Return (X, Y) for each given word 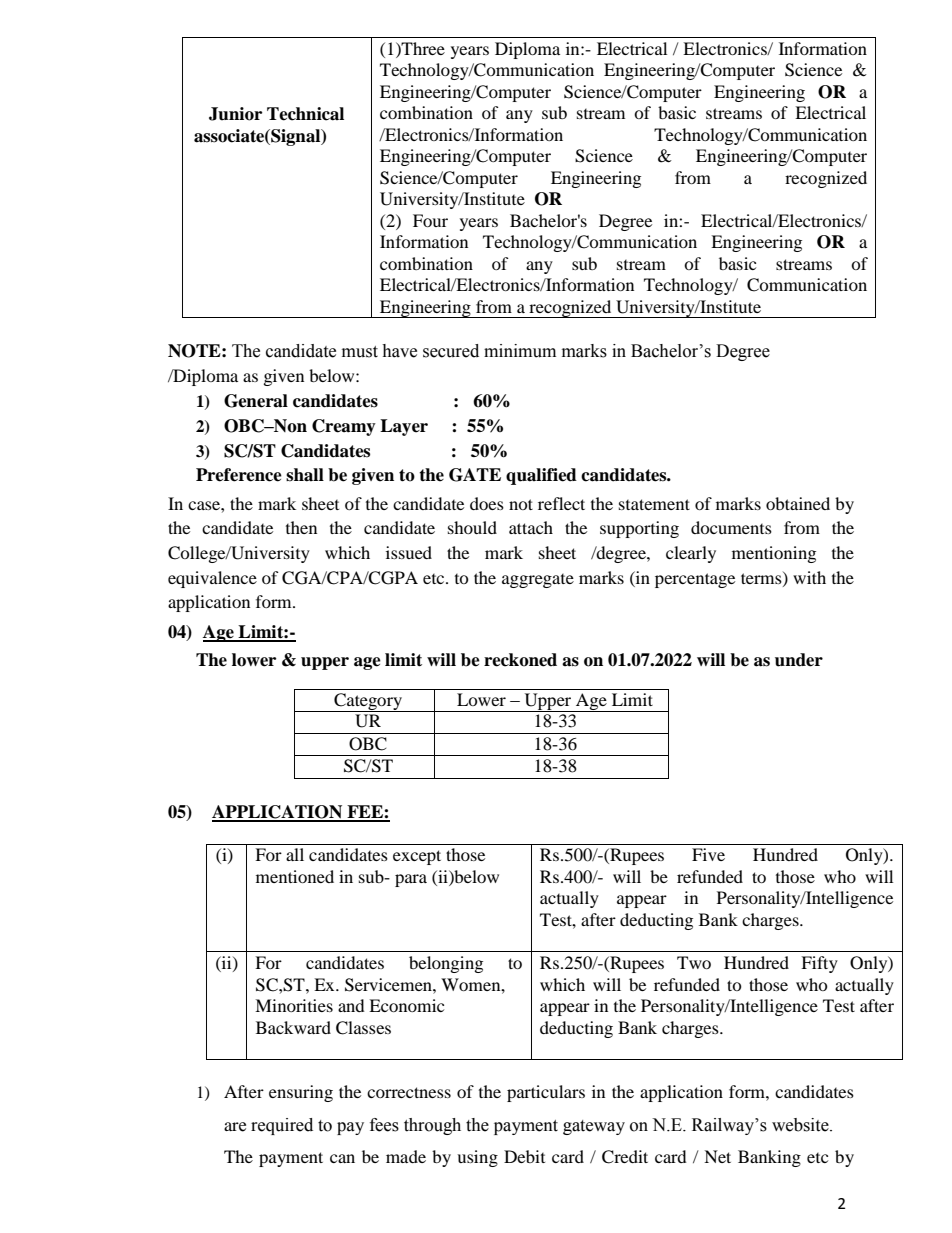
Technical (305, 114)
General (256, 401)
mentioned (295, 876)
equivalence (212, 579)
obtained (798, 503)
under (799, 660)
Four (430, 220)
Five (708, 854)
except (417, 857)
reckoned (520, 660)
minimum (520, 351)
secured (451, 351)
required (282, 1126)
